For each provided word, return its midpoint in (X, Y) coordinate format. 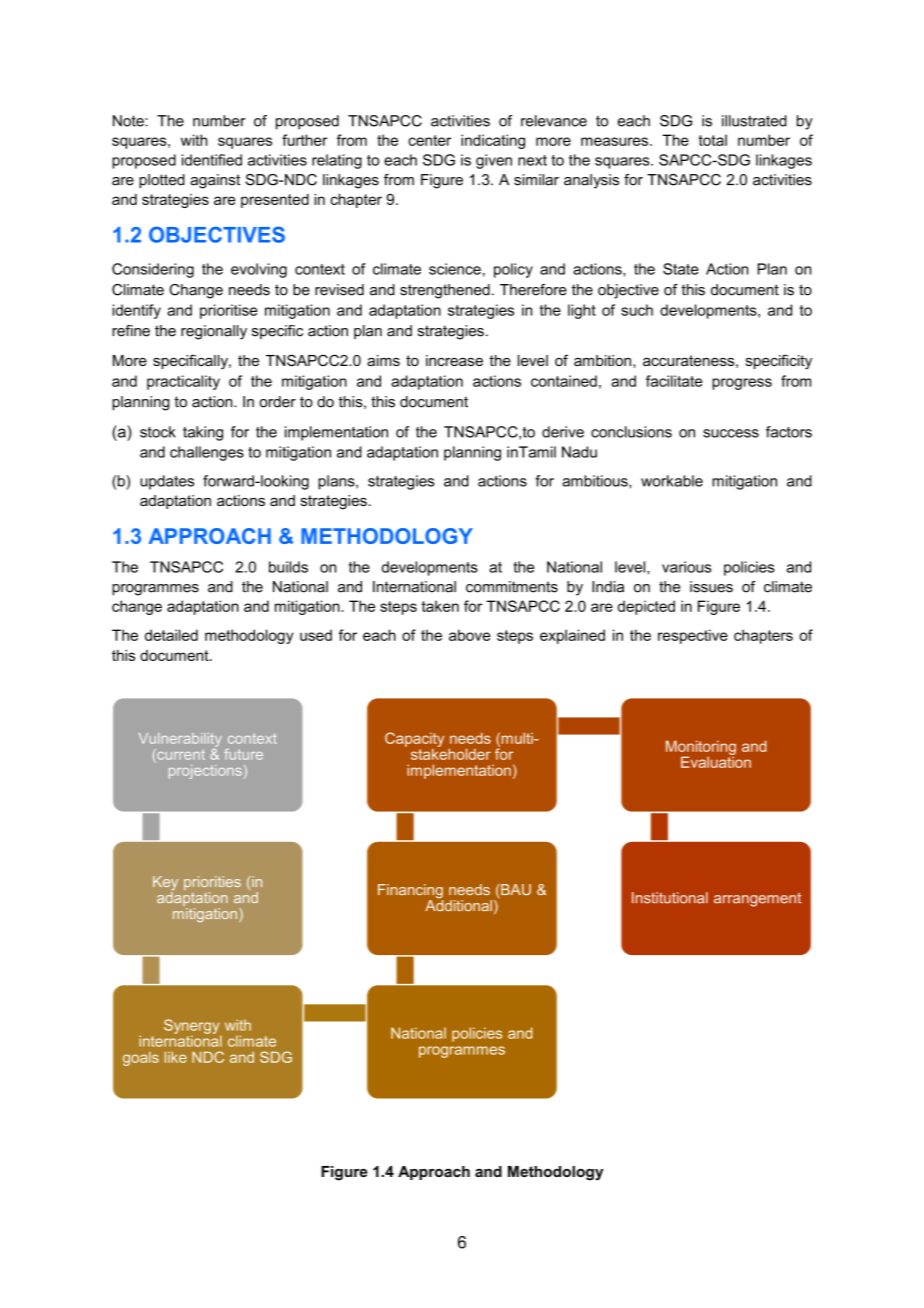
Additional (458, 904)
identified (212, 160)
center (429, 140)
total (713, 140)
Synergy (192, 1027)
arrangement (757, 900)
